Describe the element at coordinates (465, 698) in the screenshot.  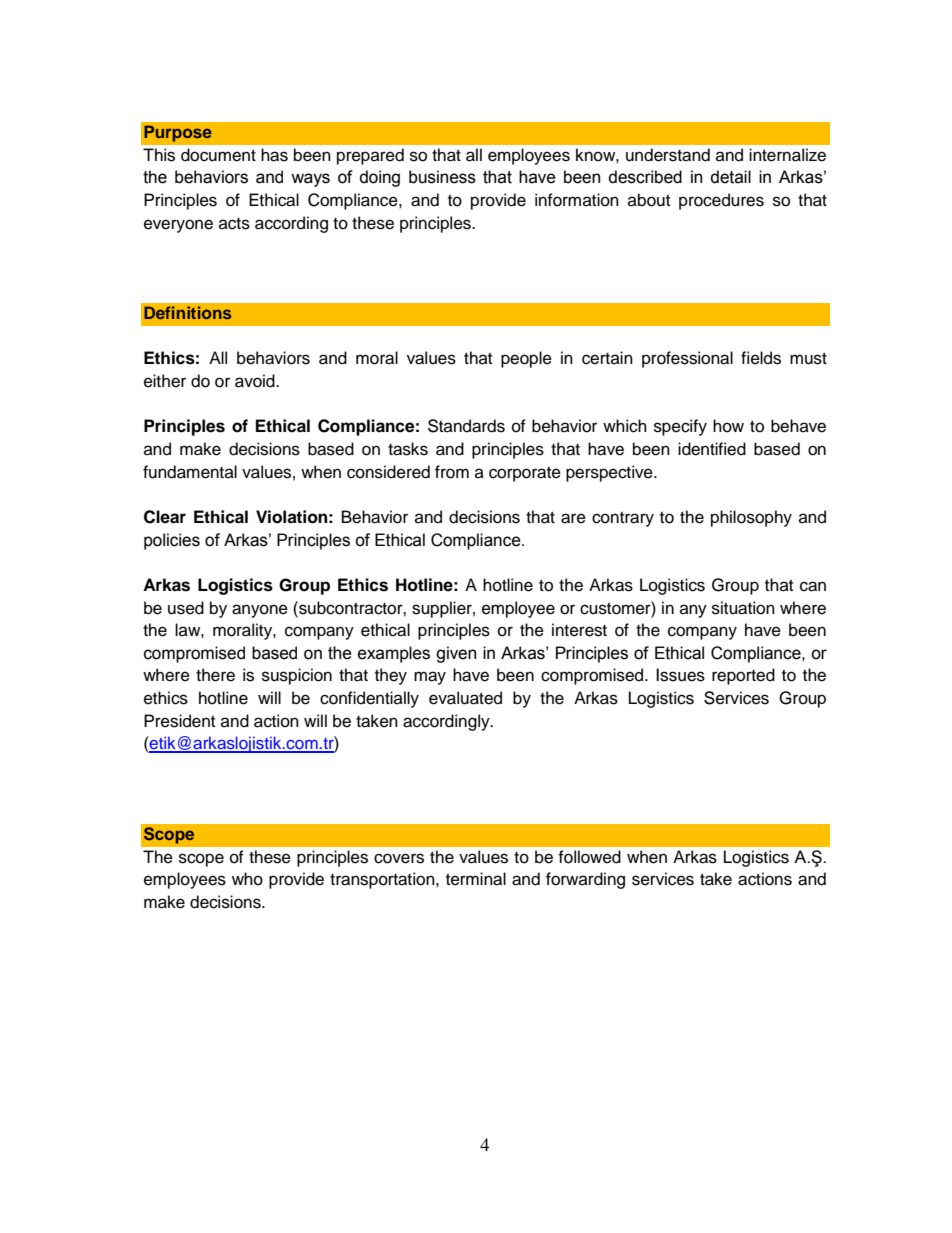
I see `evaluated` at that location.
